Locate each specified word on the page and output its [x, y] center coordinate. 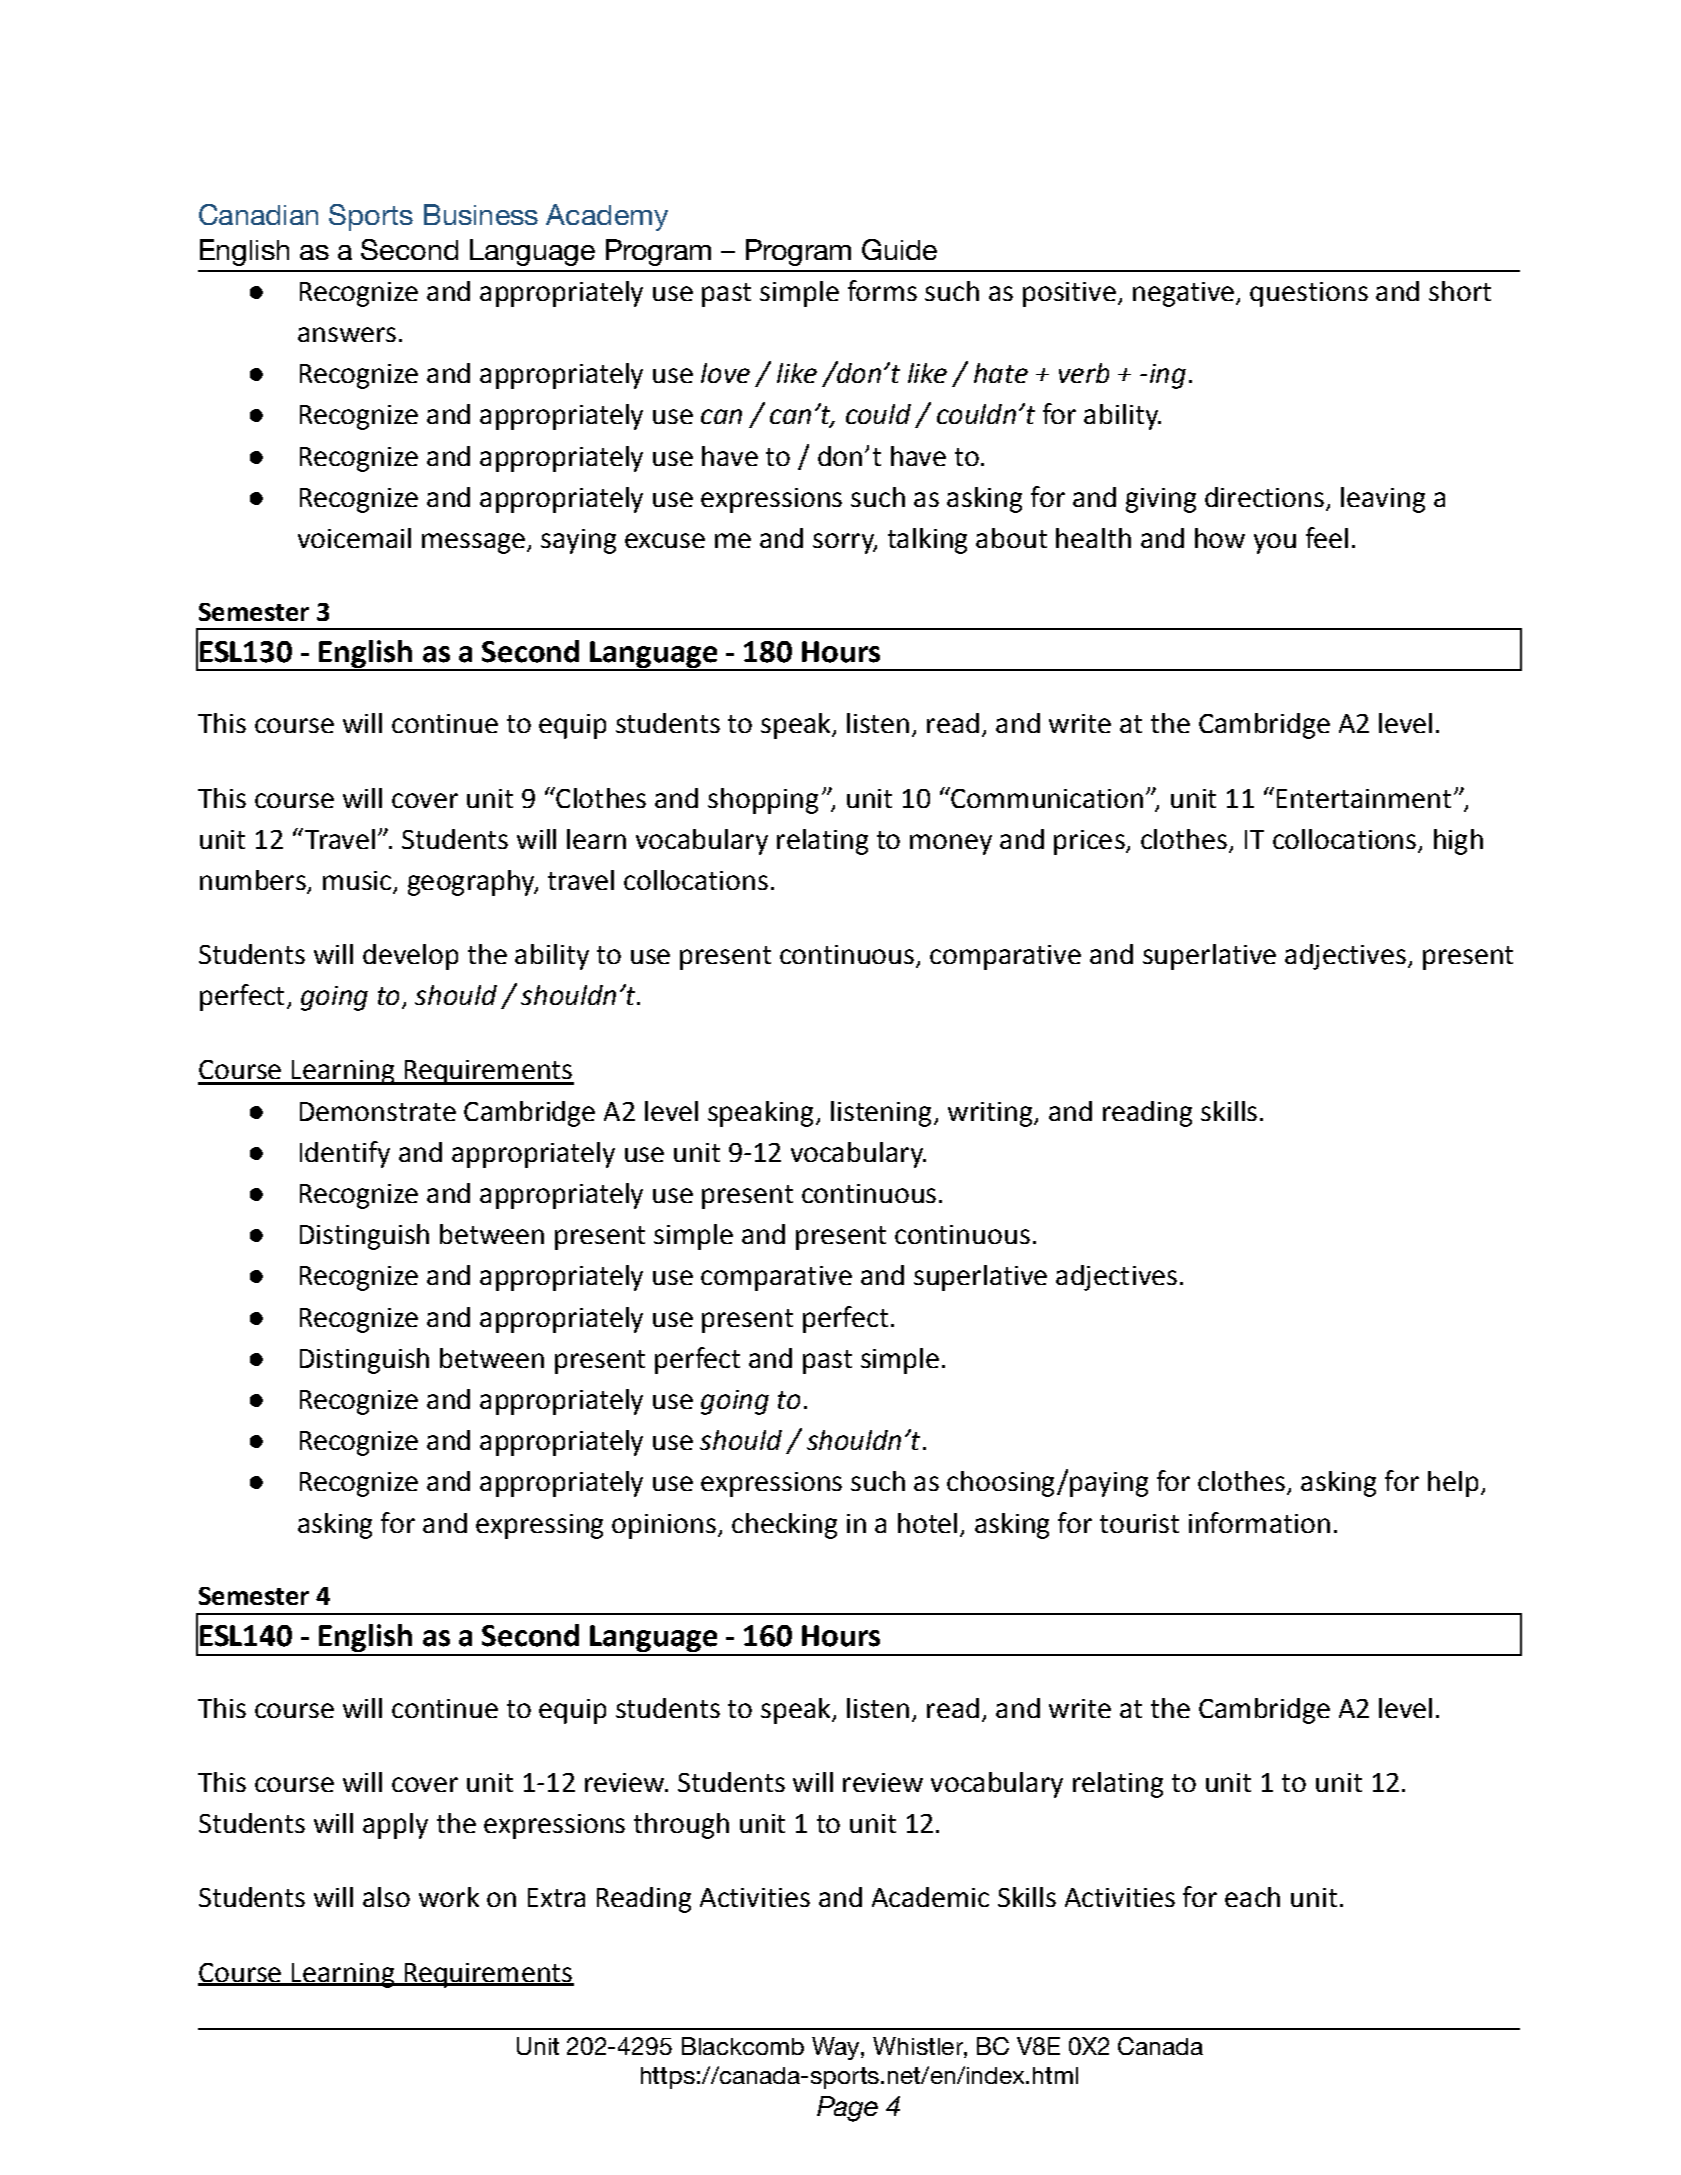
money [951, 844]
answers [347, 334]
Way [837, 2048]
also [386, 1897]
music [358, 882]
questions [1309, 294]
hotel [927, 1523]
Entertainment [1364, 798]
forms [882, 290]
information [1259, 1522]
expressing [539, 1526]
